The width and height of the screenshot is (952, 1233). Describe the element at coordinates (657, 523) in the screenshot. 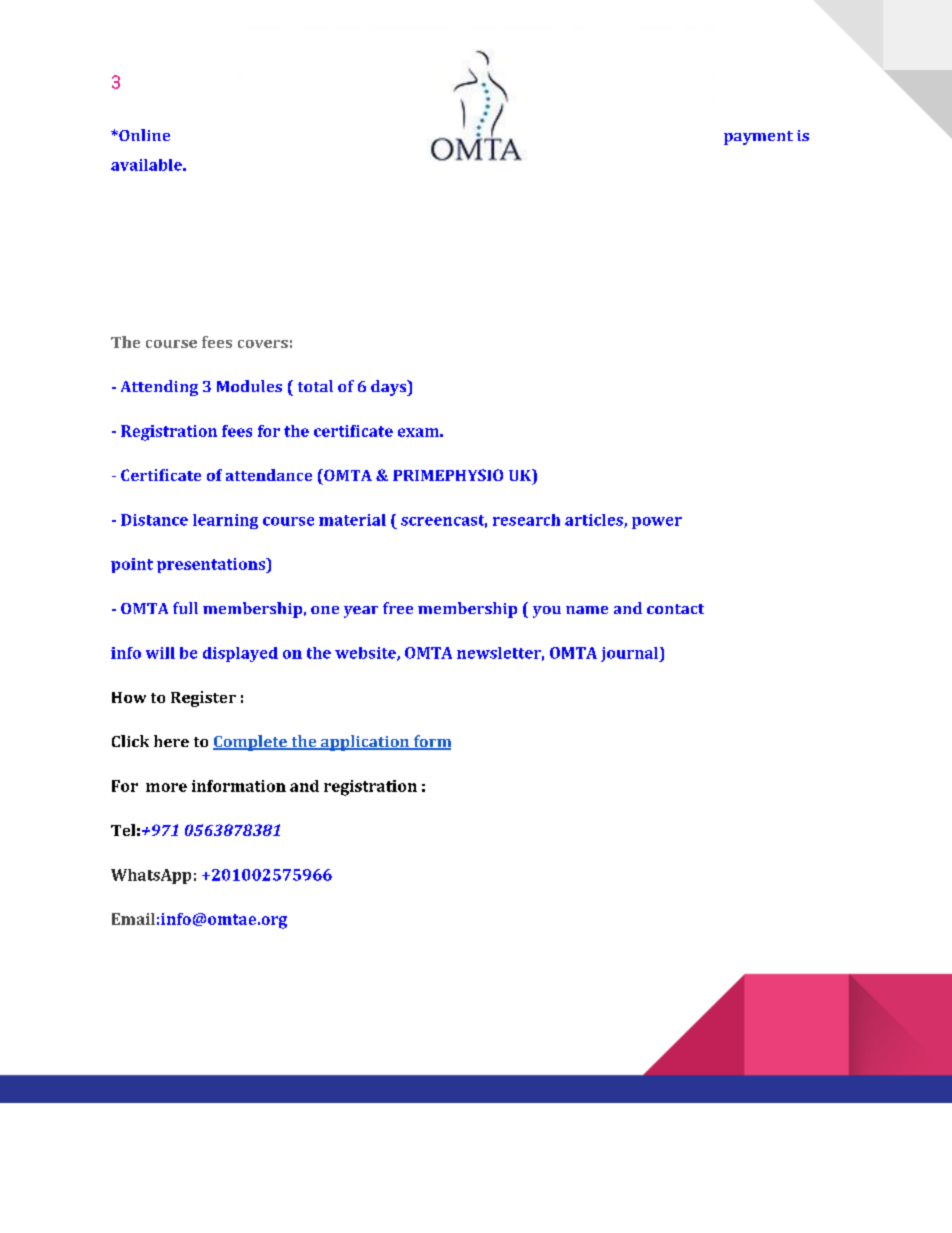

I see `power` at that location.
